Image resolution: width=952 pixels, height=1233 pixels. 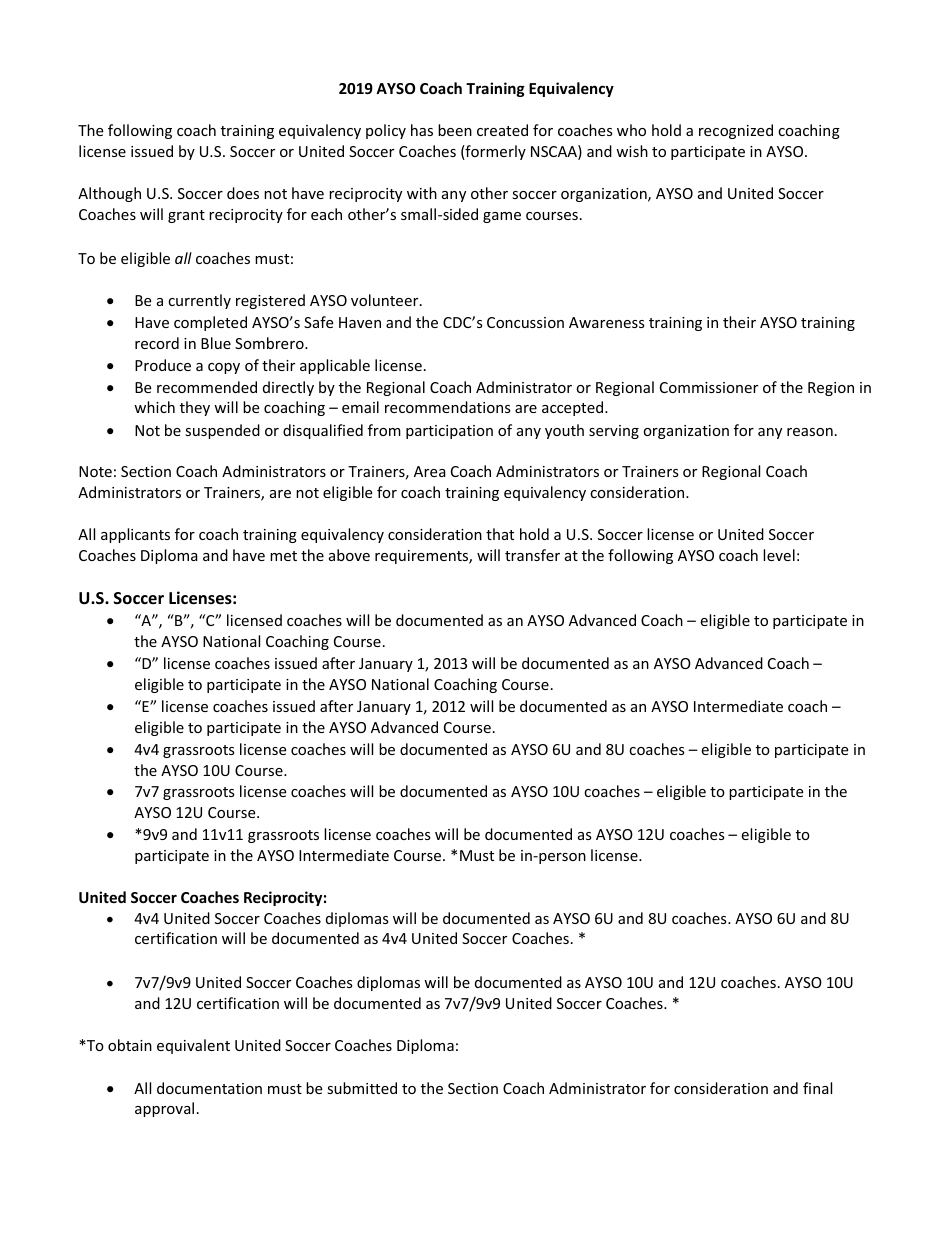 I want to click on applicants, so click(x=135, y=535).
